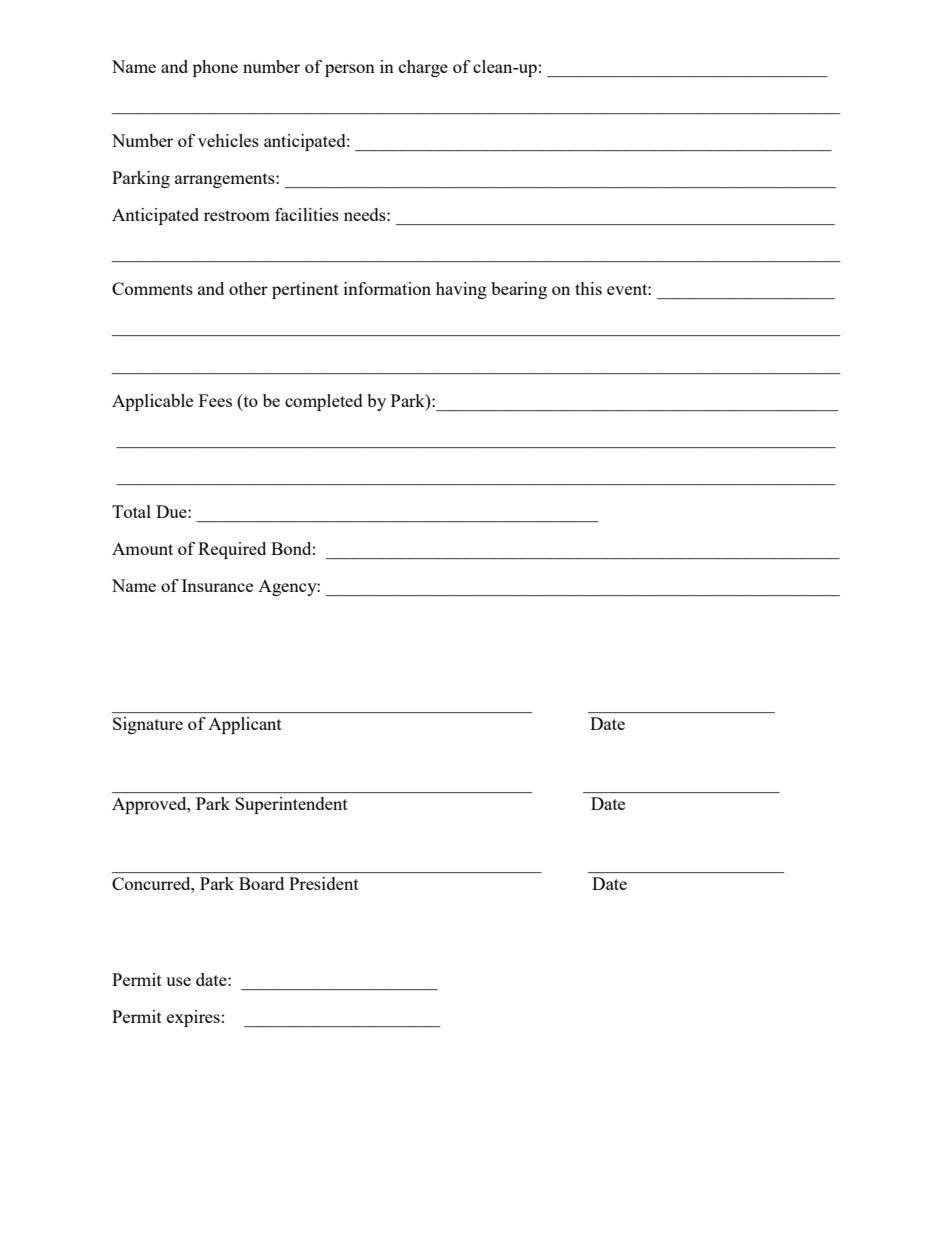  I want to click on use, so click(178, 981).
